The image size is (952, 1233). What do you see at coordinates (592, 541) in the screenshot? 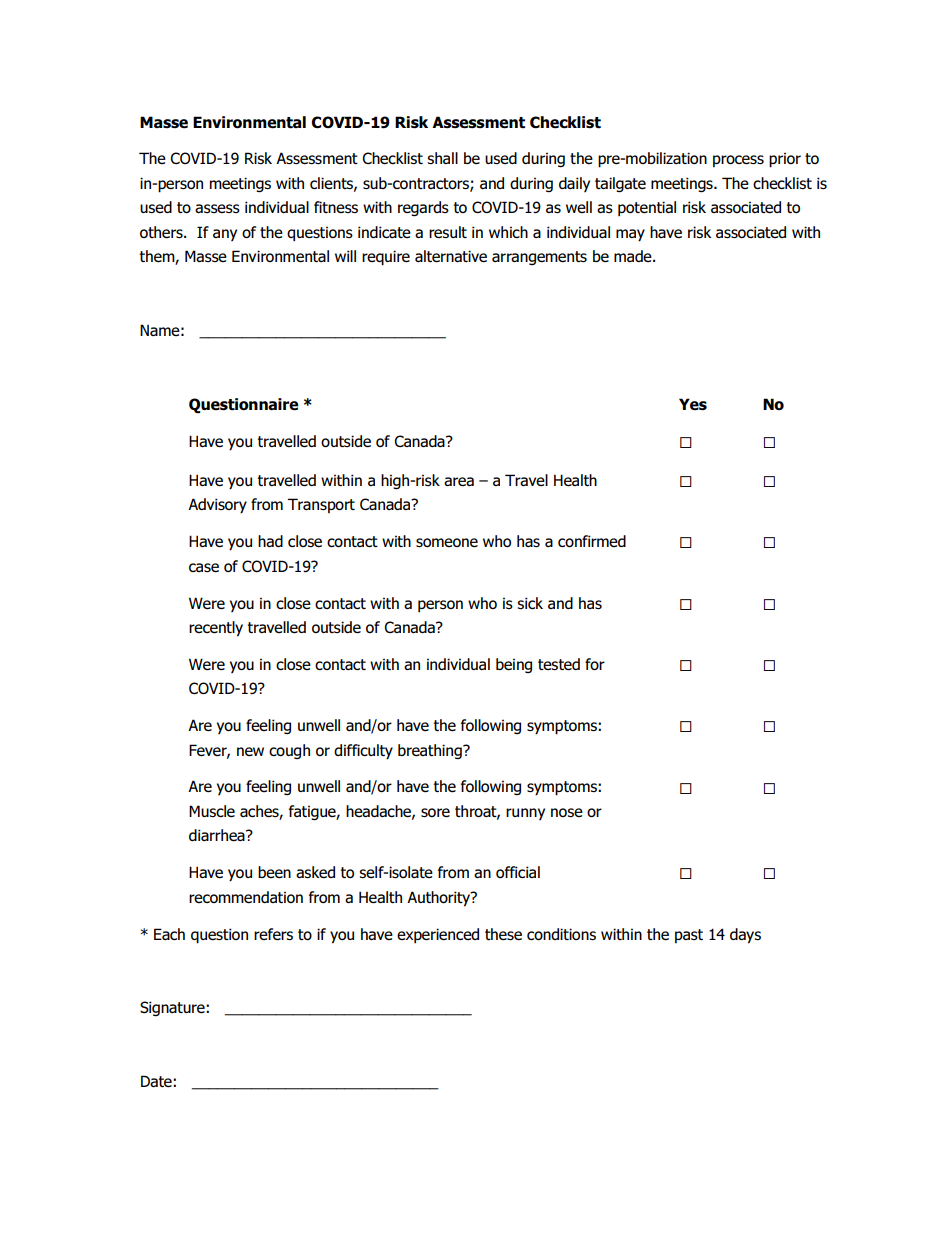
I see `confirmed` at bounding box center [592, 541].
